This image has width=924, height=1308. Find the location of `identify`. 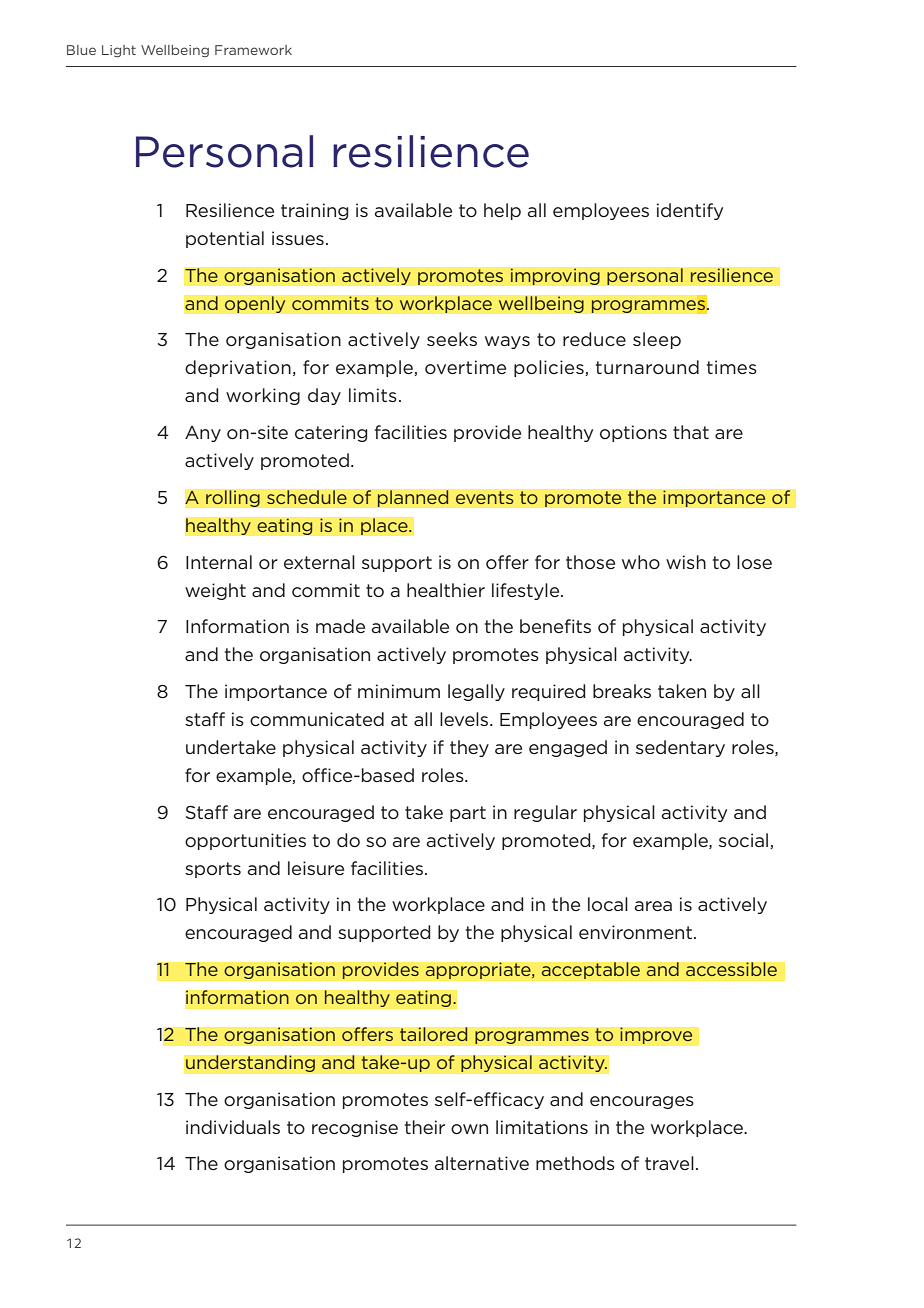

identify is located at coordinates (690, 211).
